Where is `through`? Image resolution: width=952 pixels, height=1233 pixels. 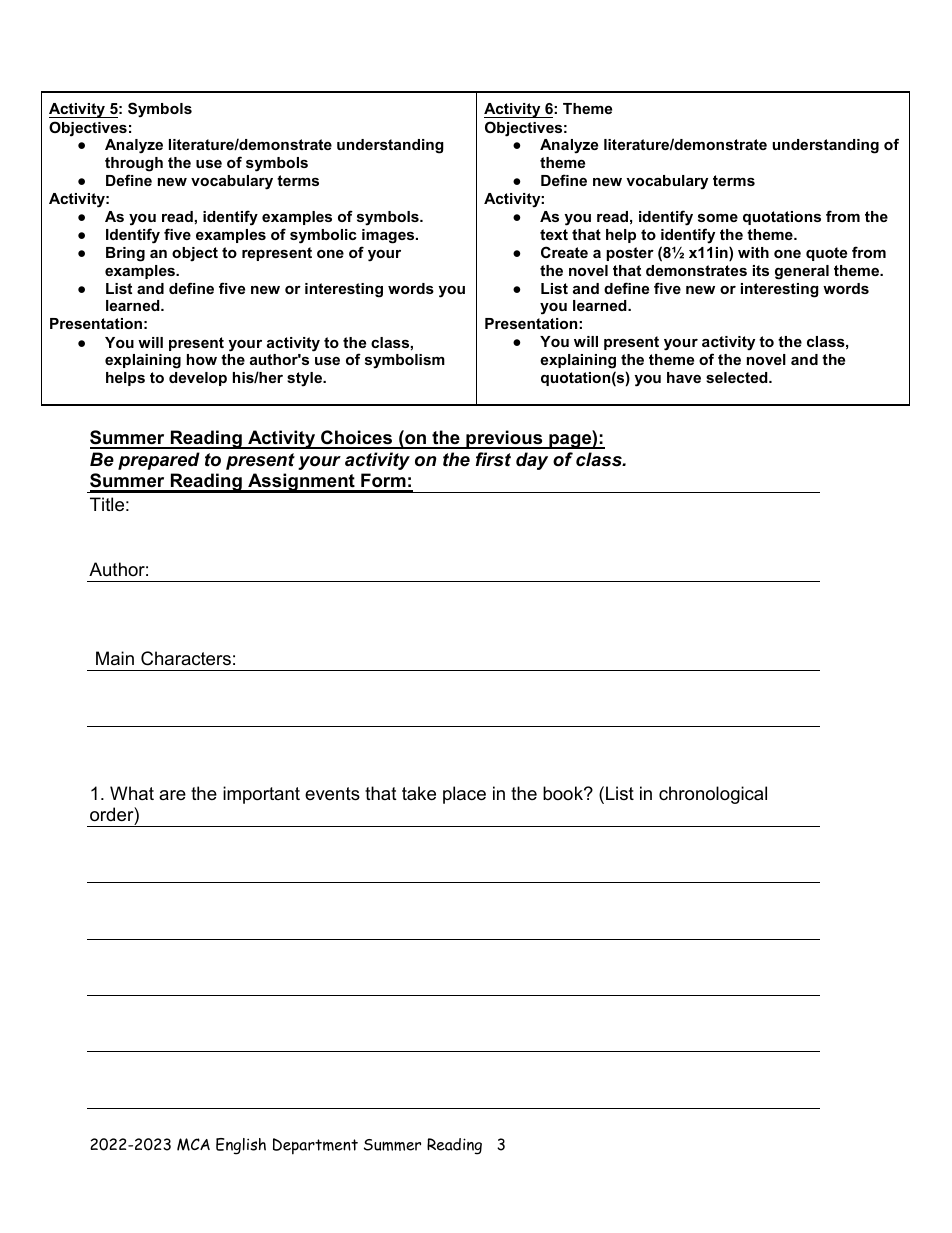 through is located at coordinates (134, 164).
